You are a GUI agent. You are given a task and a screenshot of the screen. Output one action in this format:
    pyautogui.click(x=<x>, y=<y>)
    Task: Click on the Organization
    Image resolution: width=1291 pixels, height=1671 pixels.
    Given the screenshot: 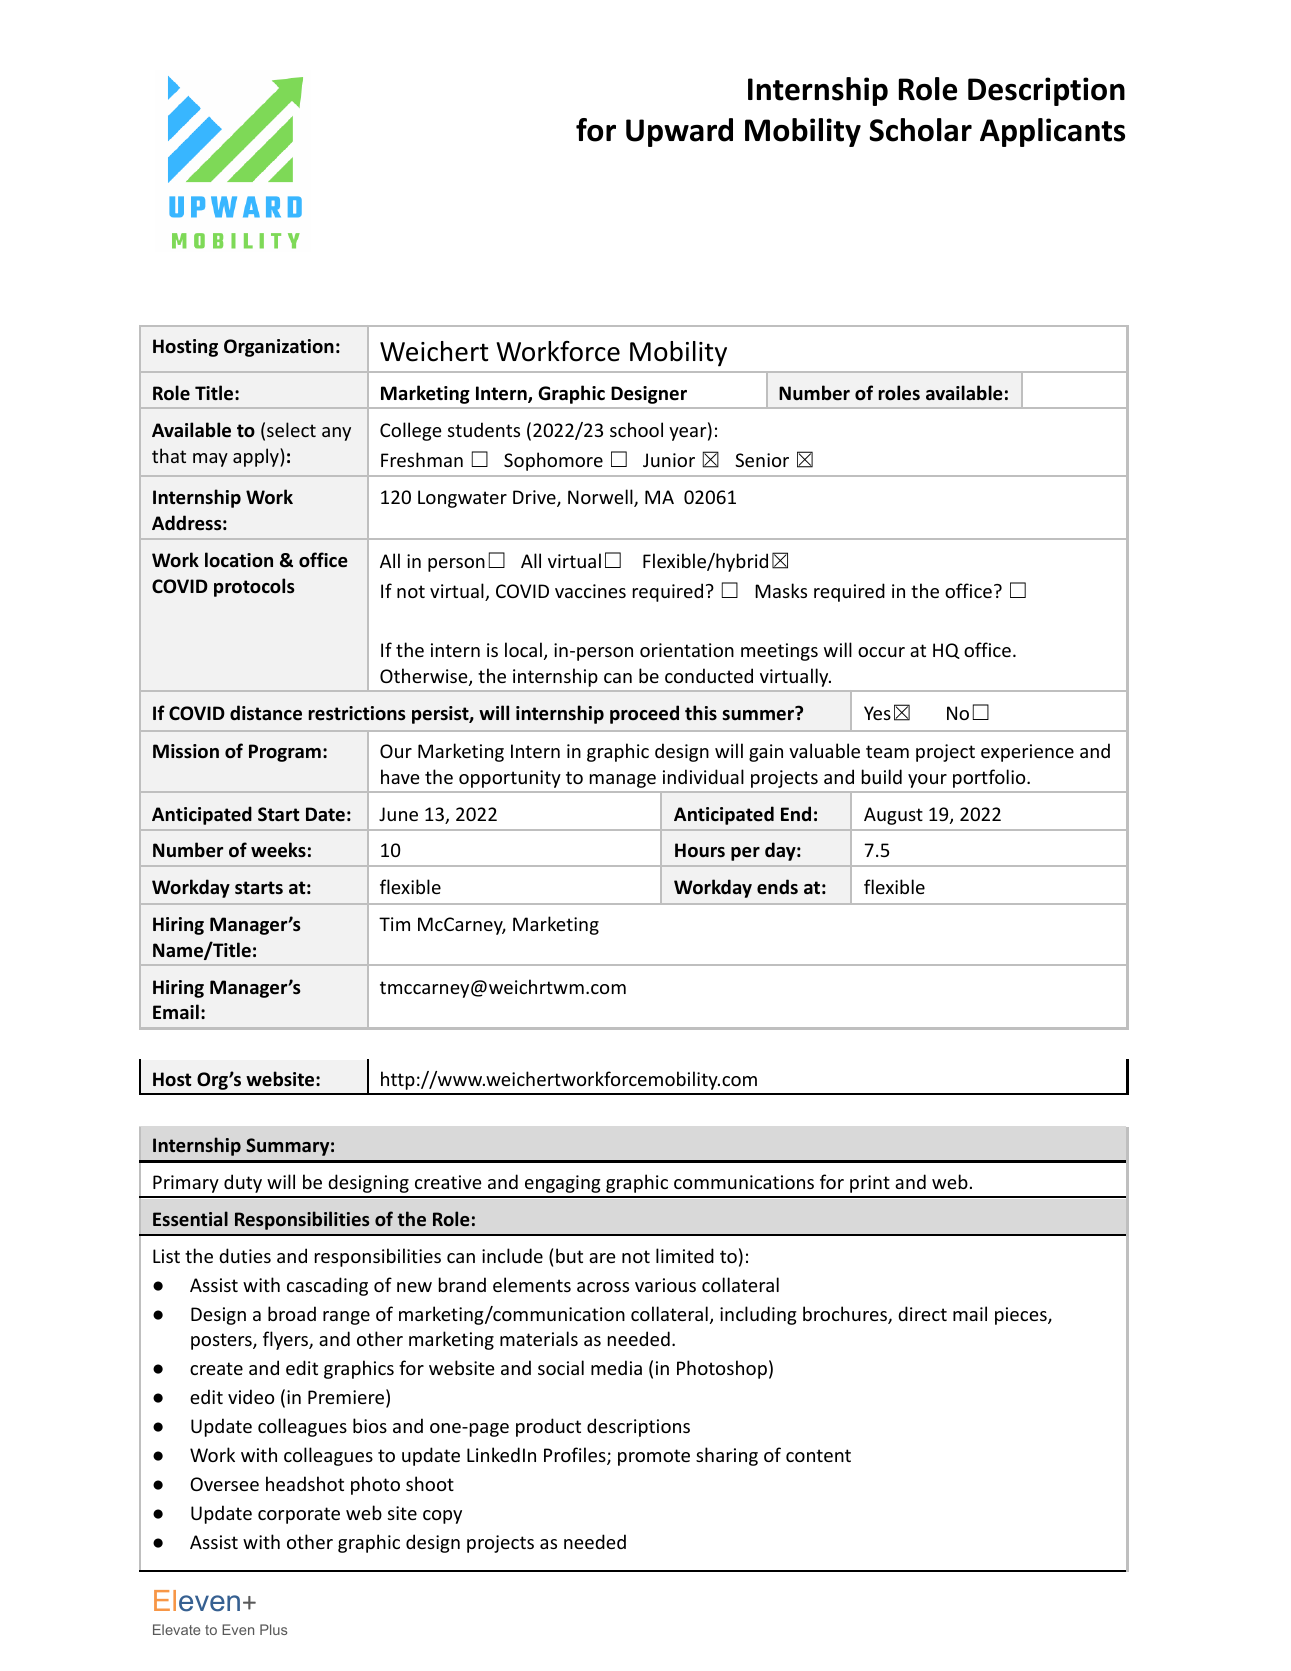 What is the action you would take?
    pyautogui.click(x=279, y=348)
